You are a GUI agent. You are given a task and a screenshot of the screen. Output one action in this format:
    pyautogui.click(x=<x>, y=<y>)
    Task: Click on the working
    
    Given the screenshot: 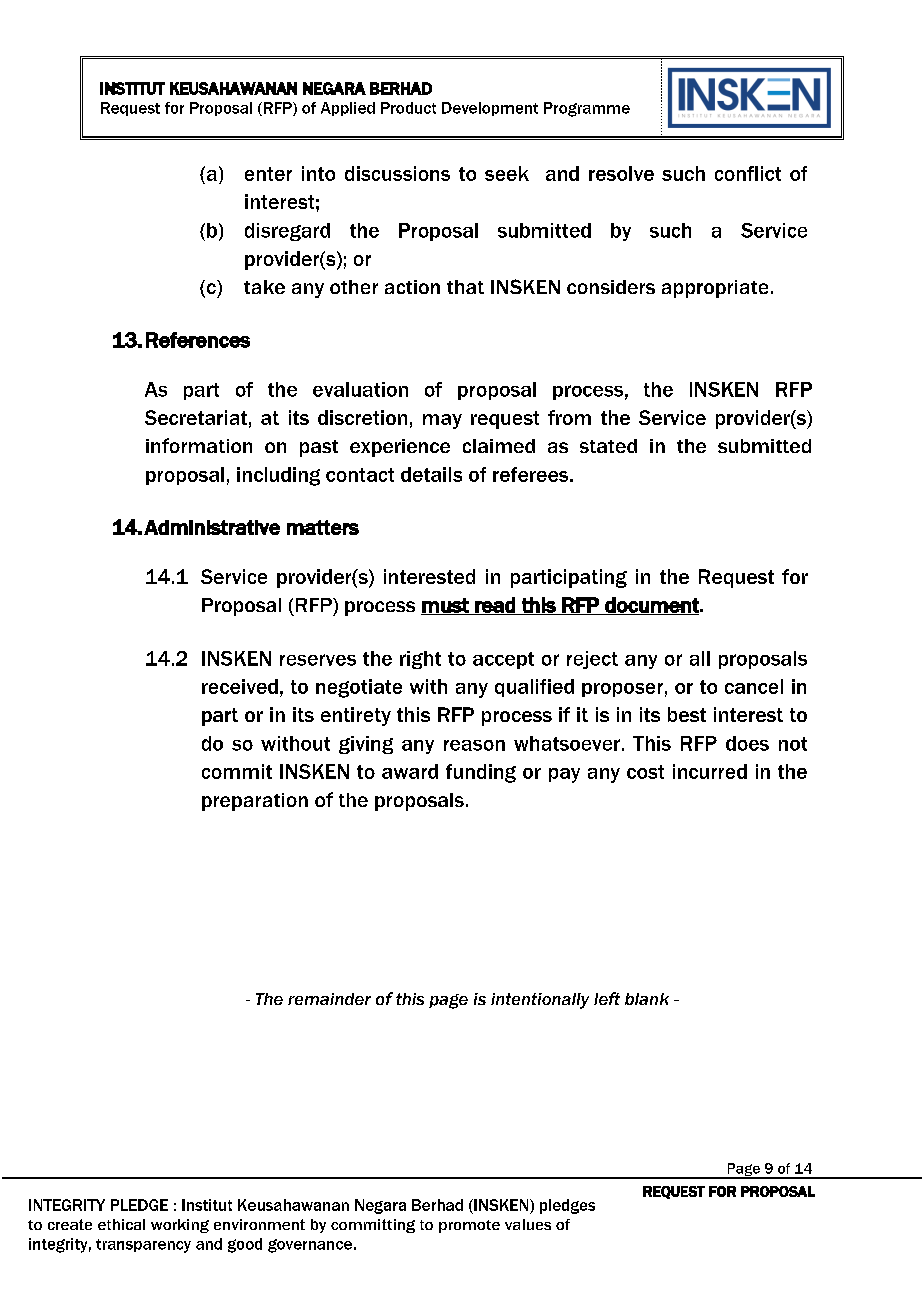 What is the action you would take?
    pyautogui.click(x=180, y=1226)
